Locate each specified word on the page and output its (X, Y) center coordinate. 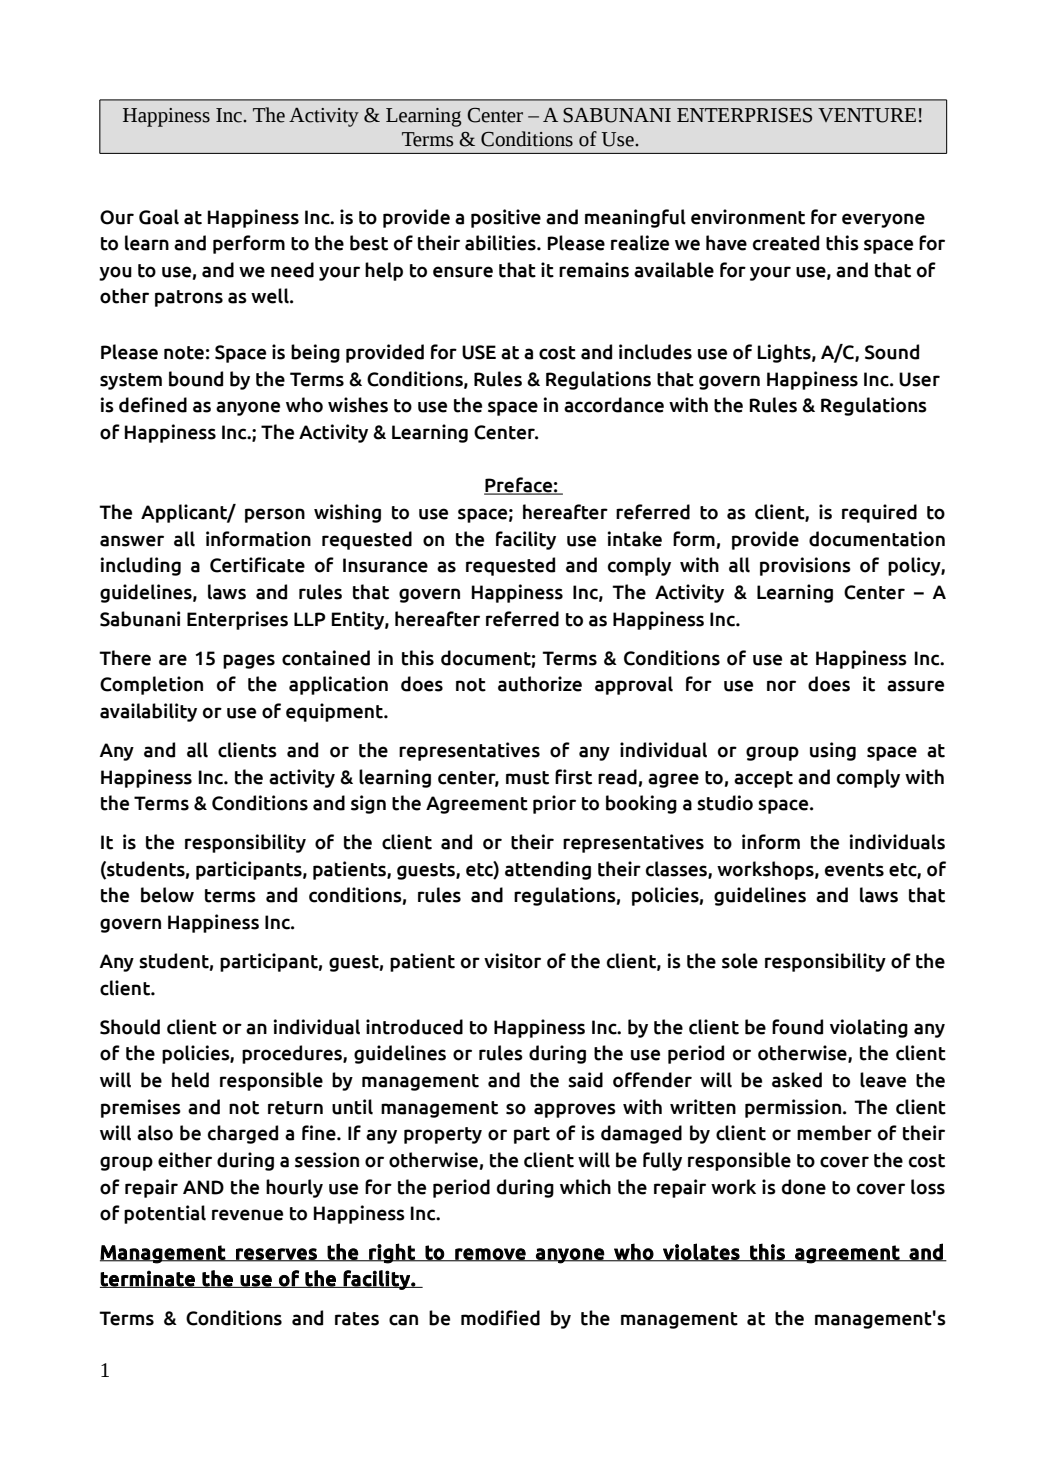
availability (148, 712)
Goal (159, 217)
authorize (540, 684)
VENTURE (867, 115)
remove (490, 1255)
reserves (276, 1255)
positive (506, 218)
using (833, 751)
